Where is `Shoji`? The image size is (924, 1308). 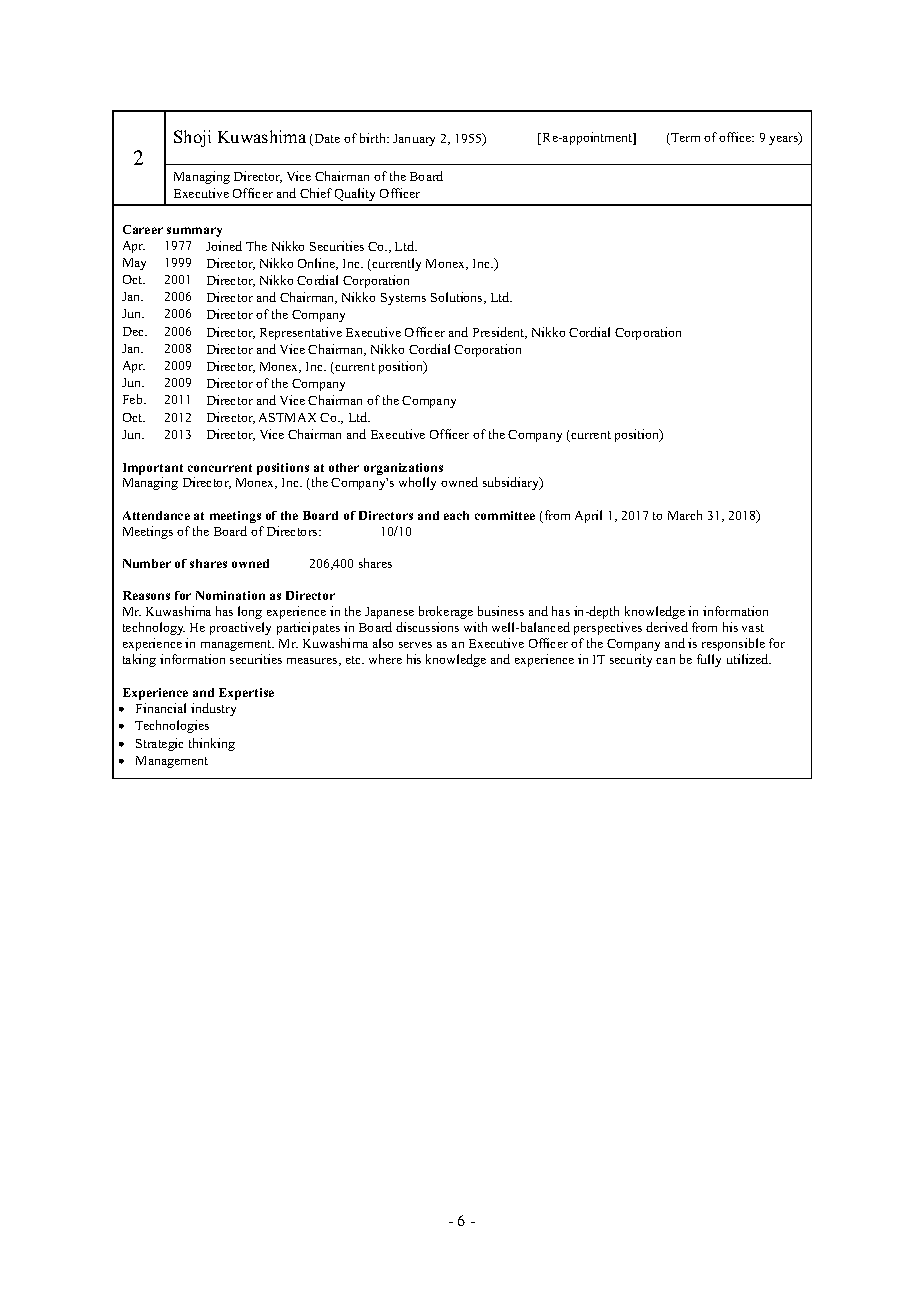
Shoji is located at coordinates (192, 138).
